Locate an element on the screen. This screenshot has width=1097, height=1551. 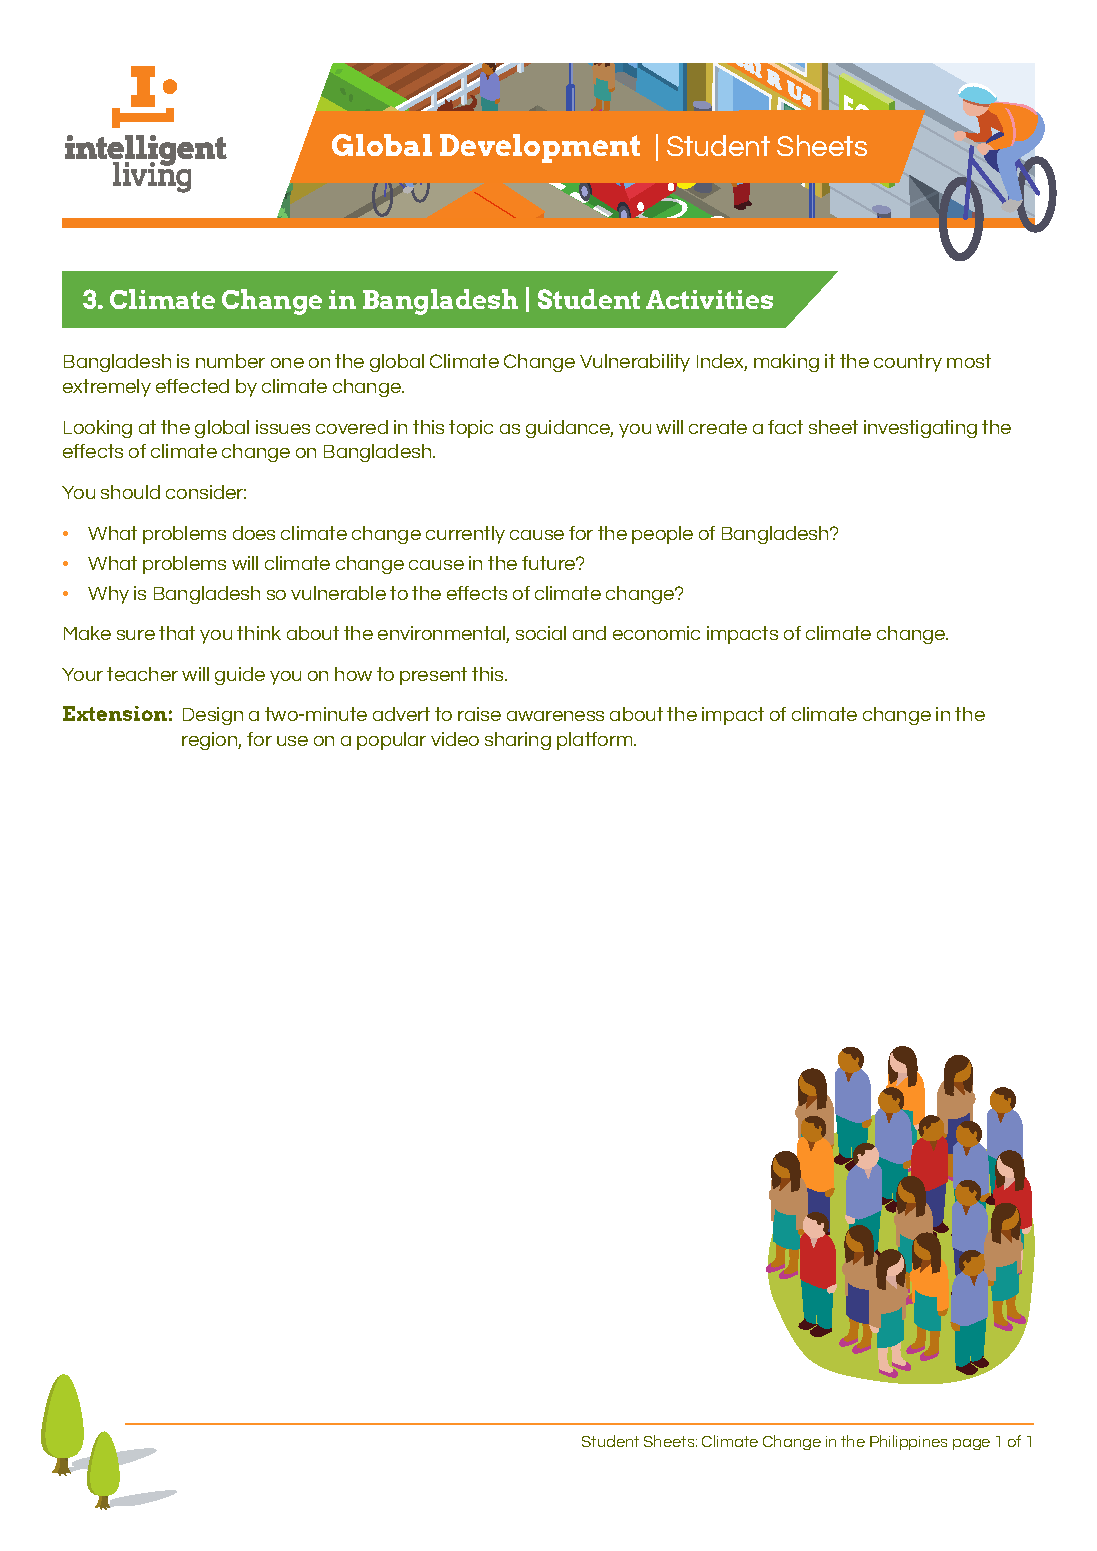
sharing is located at coordinates (518, 741).
